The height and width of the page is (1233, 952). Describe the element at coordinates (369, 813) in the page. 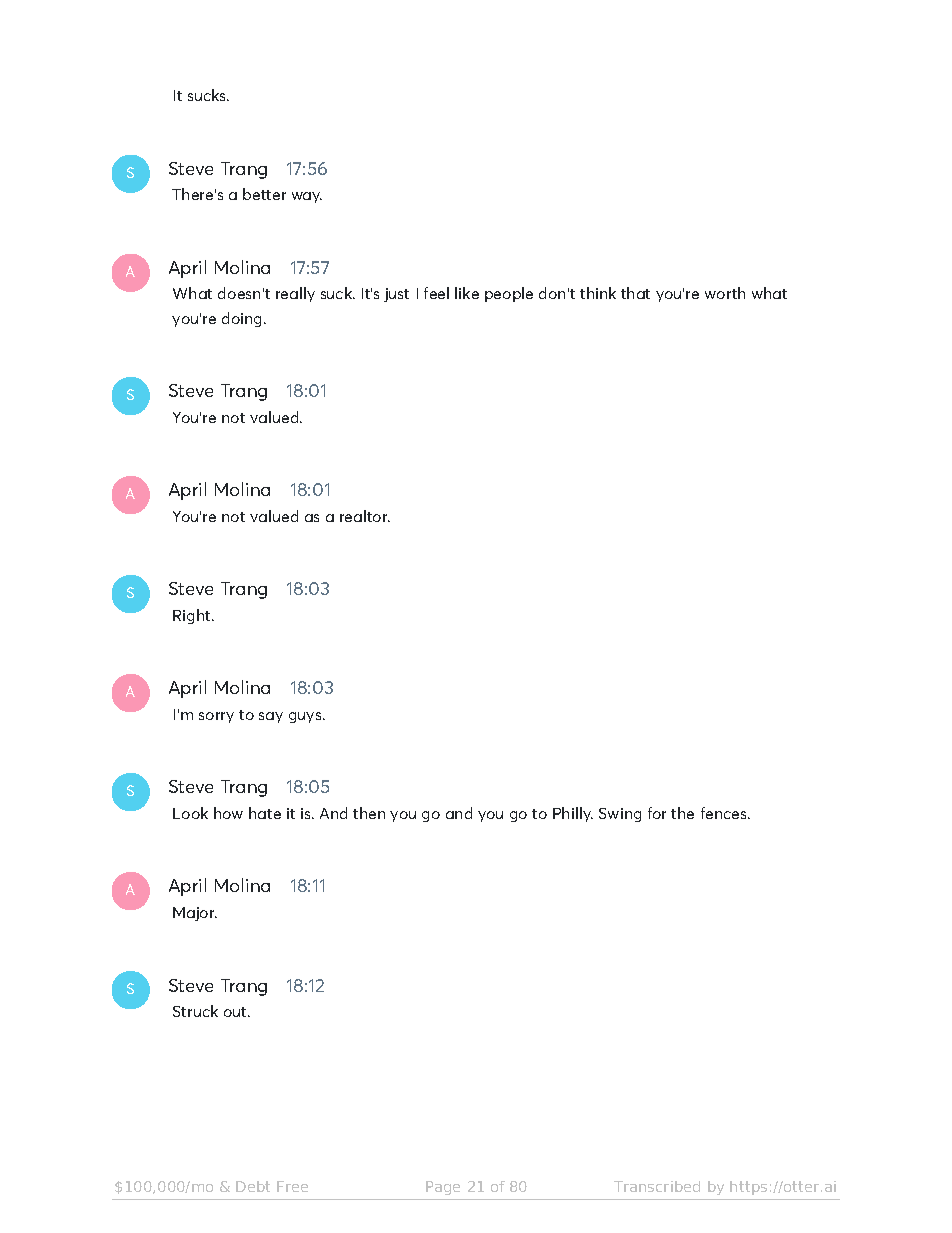

I see `then` at that location.
